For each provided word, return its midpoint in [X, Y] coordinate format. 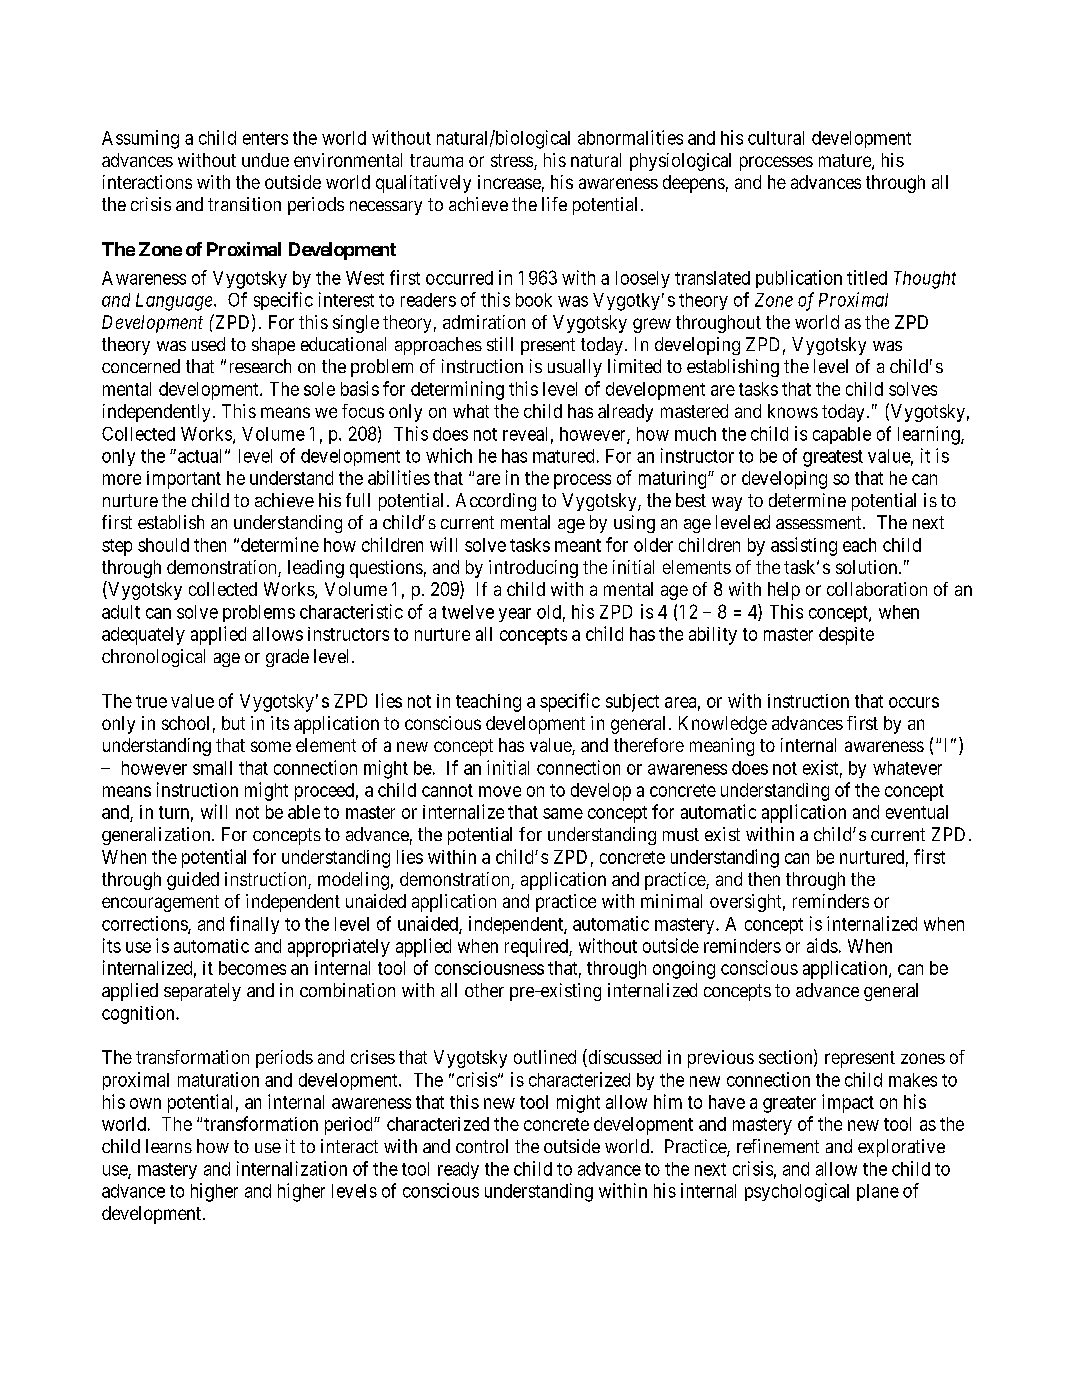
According [496, 502]
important [184, 480]
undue [265, 160]
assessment [820, 522]
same [563, 813]
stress [512, 160]
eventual [917, 812]
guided [193, 881]
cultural [776, 138]
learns [169, 1146]
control [482, 1146]
